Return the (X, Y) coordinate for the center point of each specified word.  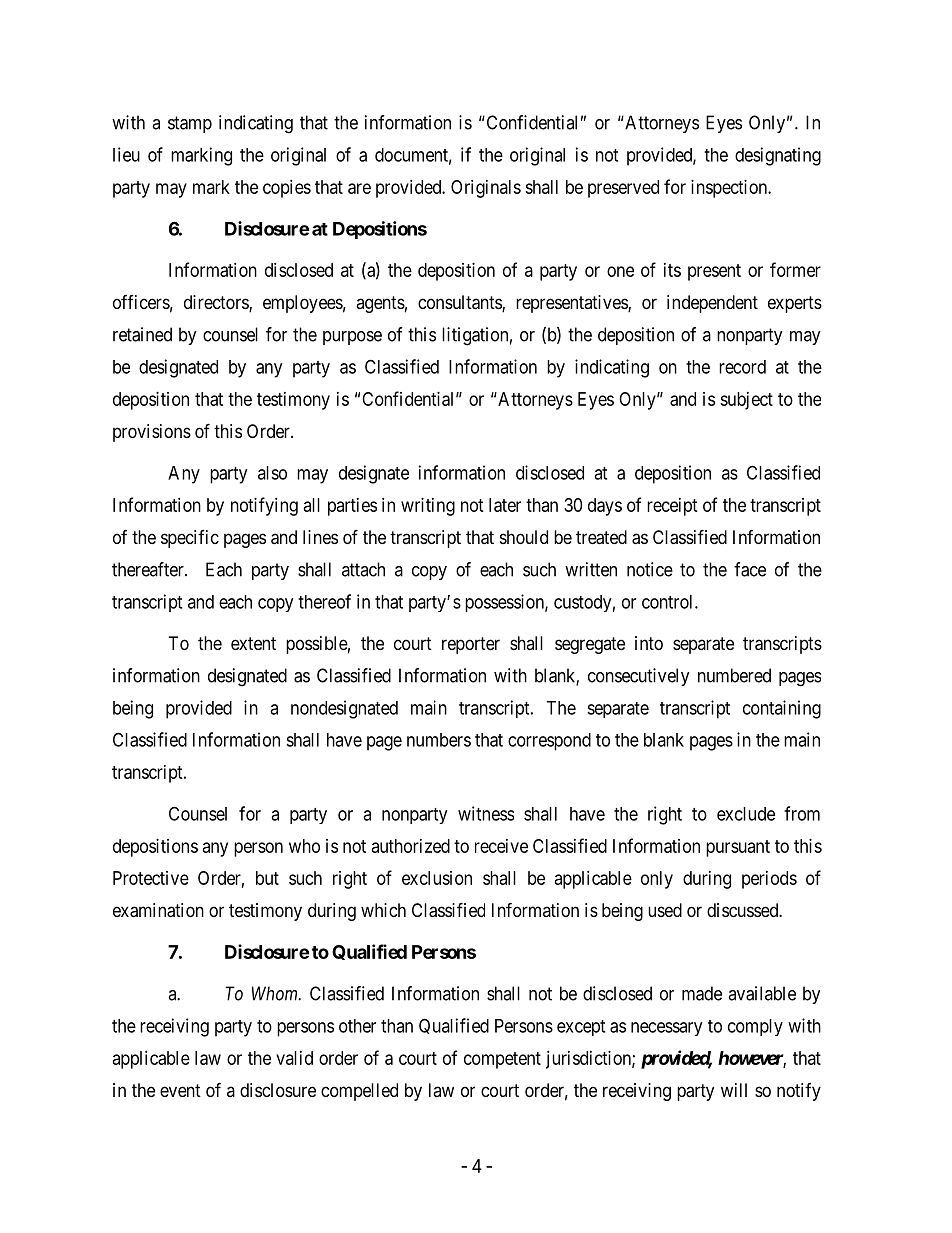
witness (486, 813)
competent (502, 1060)
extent (253, 643)
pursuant (738, 848)
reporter (471, 645)
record (742, 367)
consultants (460, 303)
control (669, 602)
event (180, 1090)
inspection (730, 189)
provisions (152, 433)
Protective (151, 878)
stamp (190, 124)
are (359, 188)
